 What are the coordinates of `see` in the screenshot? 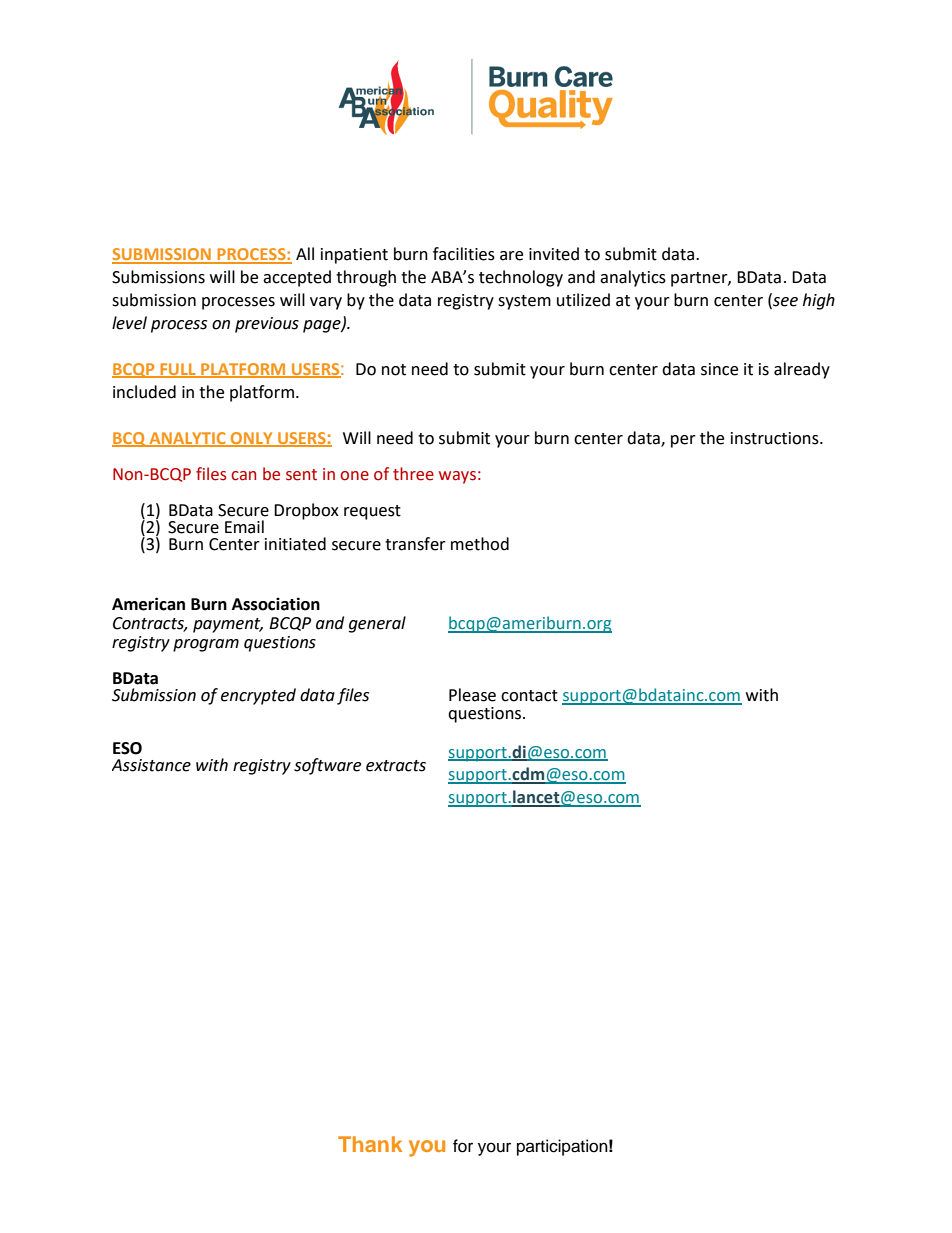 It's located at (784, 302).
